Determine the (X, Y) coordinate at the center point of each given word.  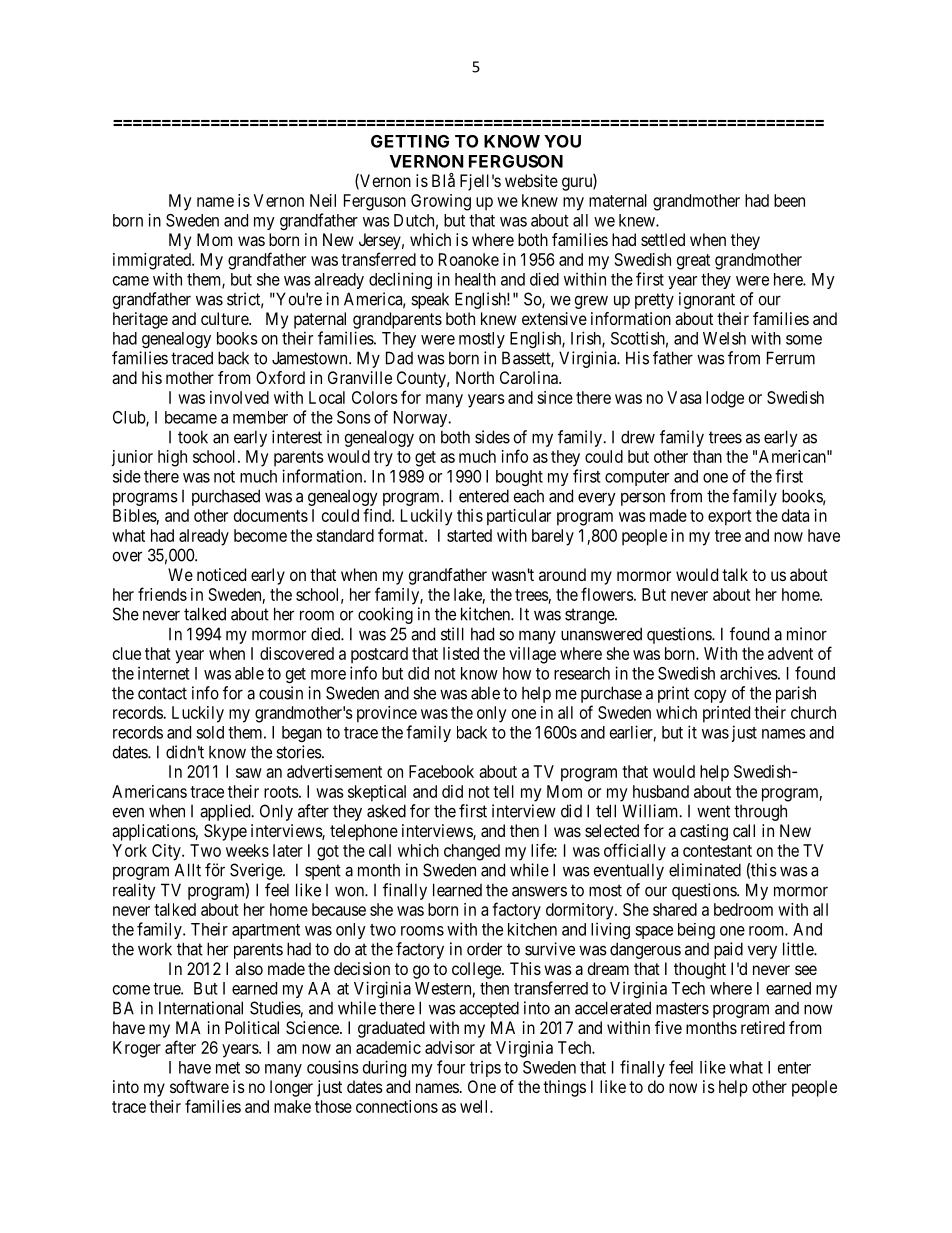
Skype (225, 832)
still (452, 634)
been (789, 200)
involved (239, 397)
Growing (441, 202)
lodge (725, 399)
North (475, 377)
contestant (717, 851)
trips (485, 1068)
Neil (323, 200)
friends (162, 594)
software (199, 1086)
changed (472, 852)
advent (790, 653)
